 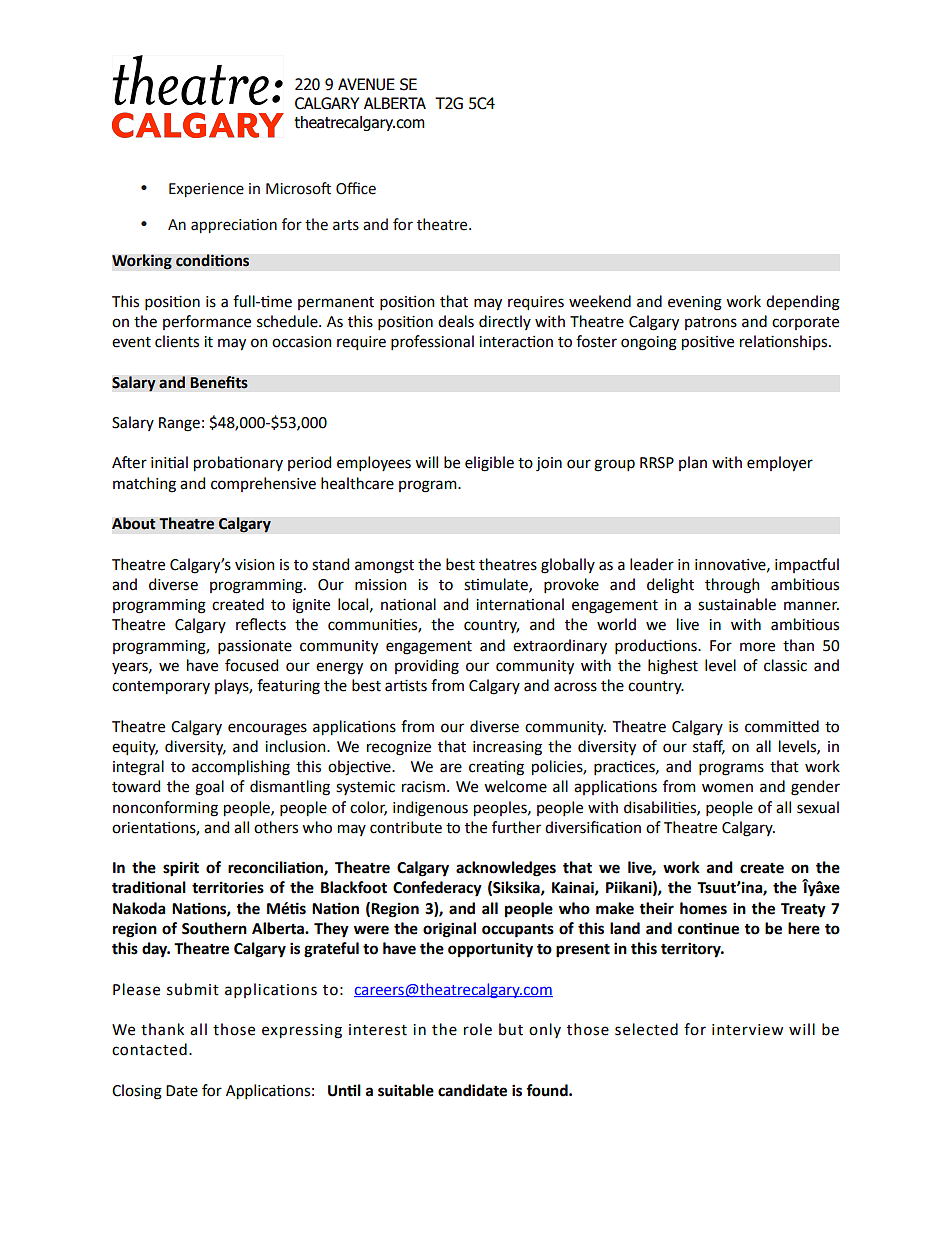 What do you see at coordinates (381, 585) in the page?
I see `mission` at bounding box center [381, 585].
